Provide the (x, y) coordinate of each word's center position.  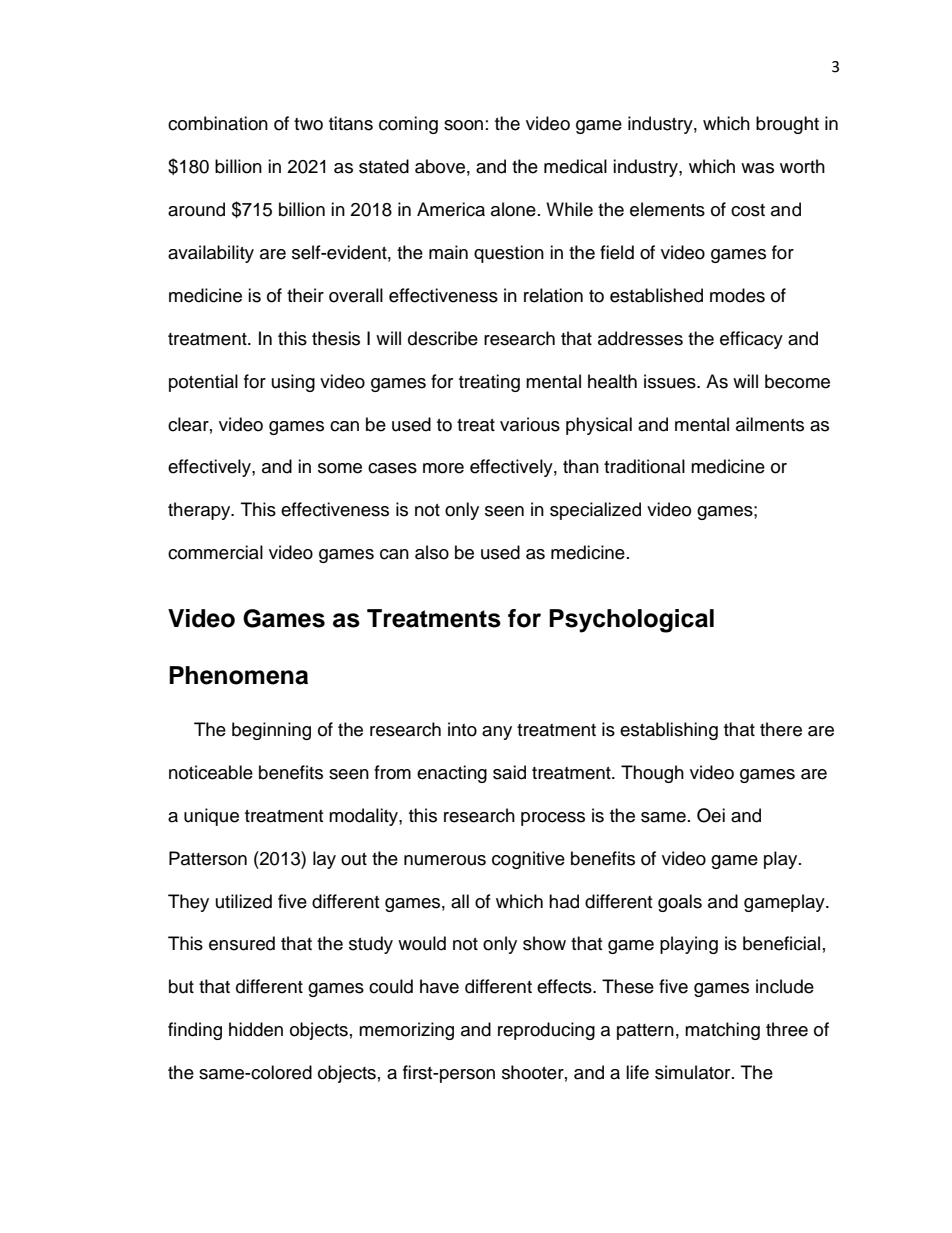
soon (463, 125)
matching (722, 1031)
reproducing (546, 1031)
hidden (256, 1029)
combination (218, 123)
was (757, 168)
